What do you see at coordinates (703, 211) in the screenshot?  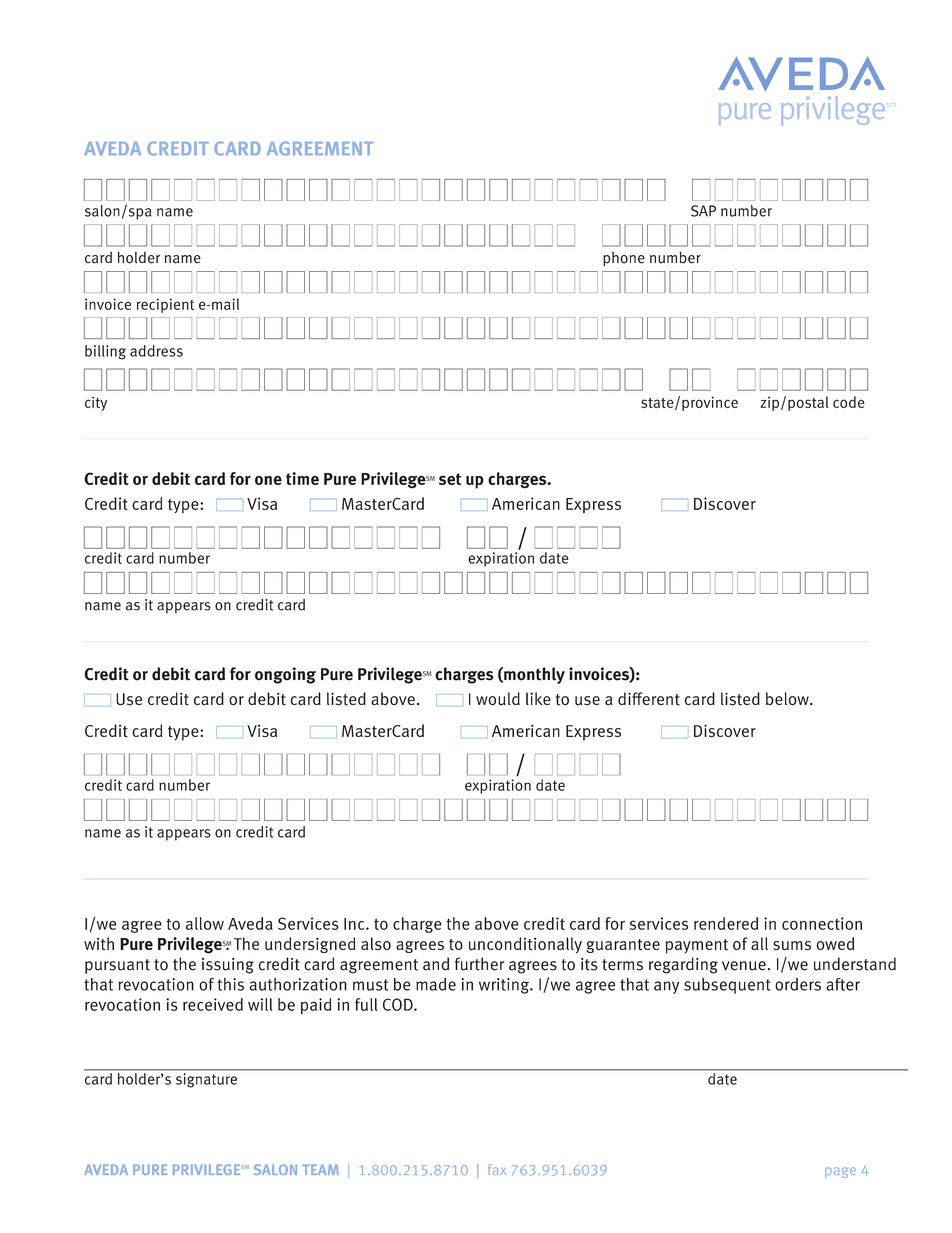 I see `SAP` at bounding box center [703, 211].
